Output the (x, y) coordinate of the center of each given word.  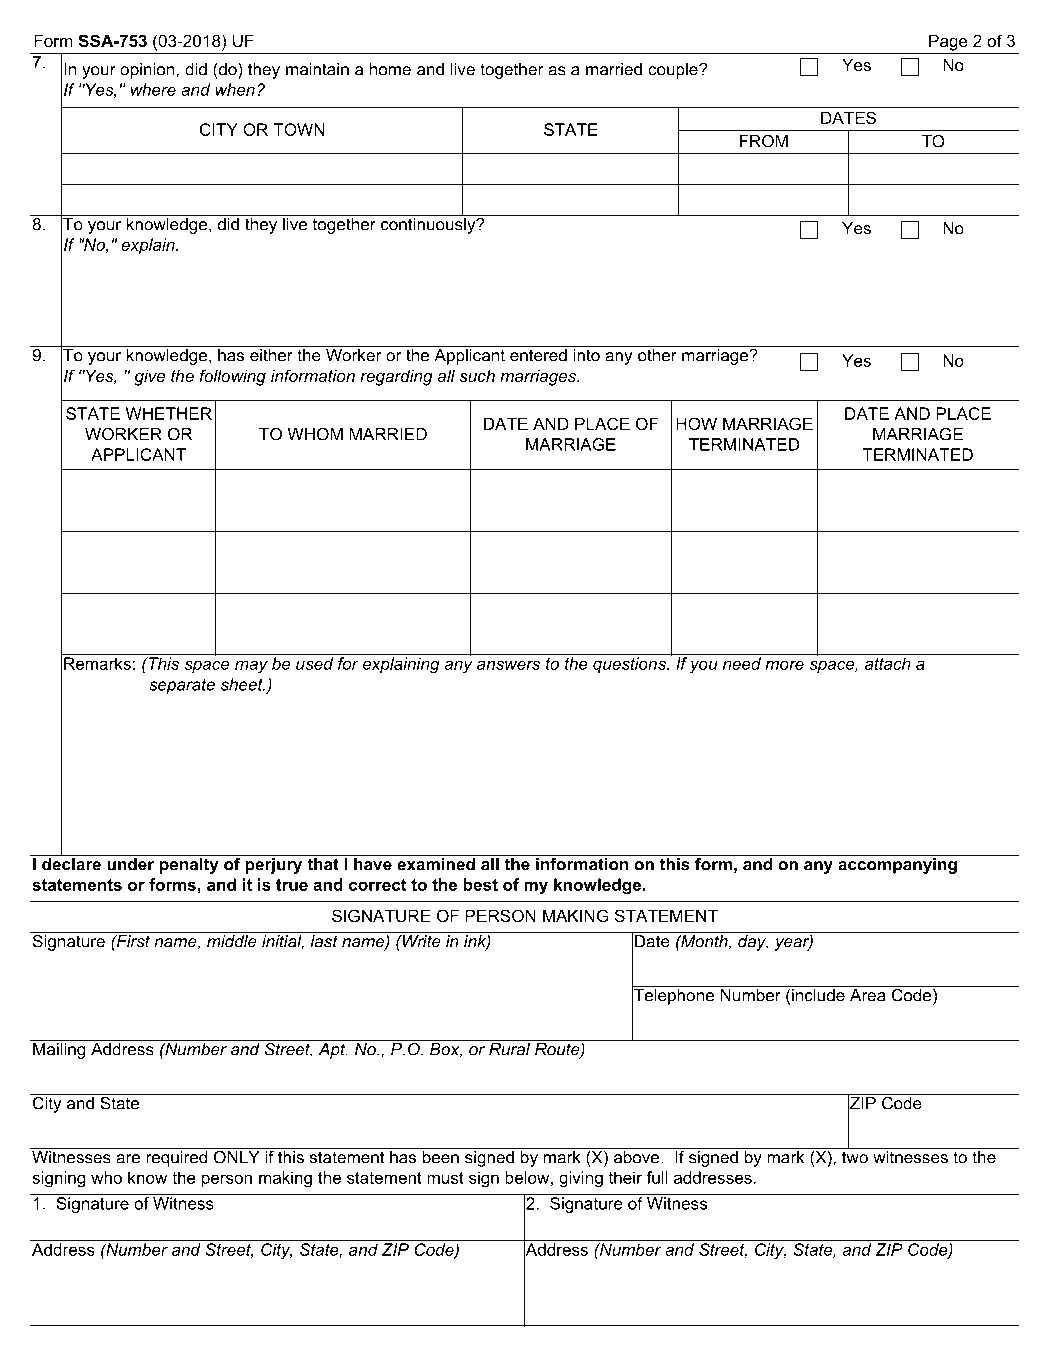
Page (948, 42)
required (177, 1157)
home (390, 69)
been (440, 1156)
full (657, 1177)
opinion (148, 71)
